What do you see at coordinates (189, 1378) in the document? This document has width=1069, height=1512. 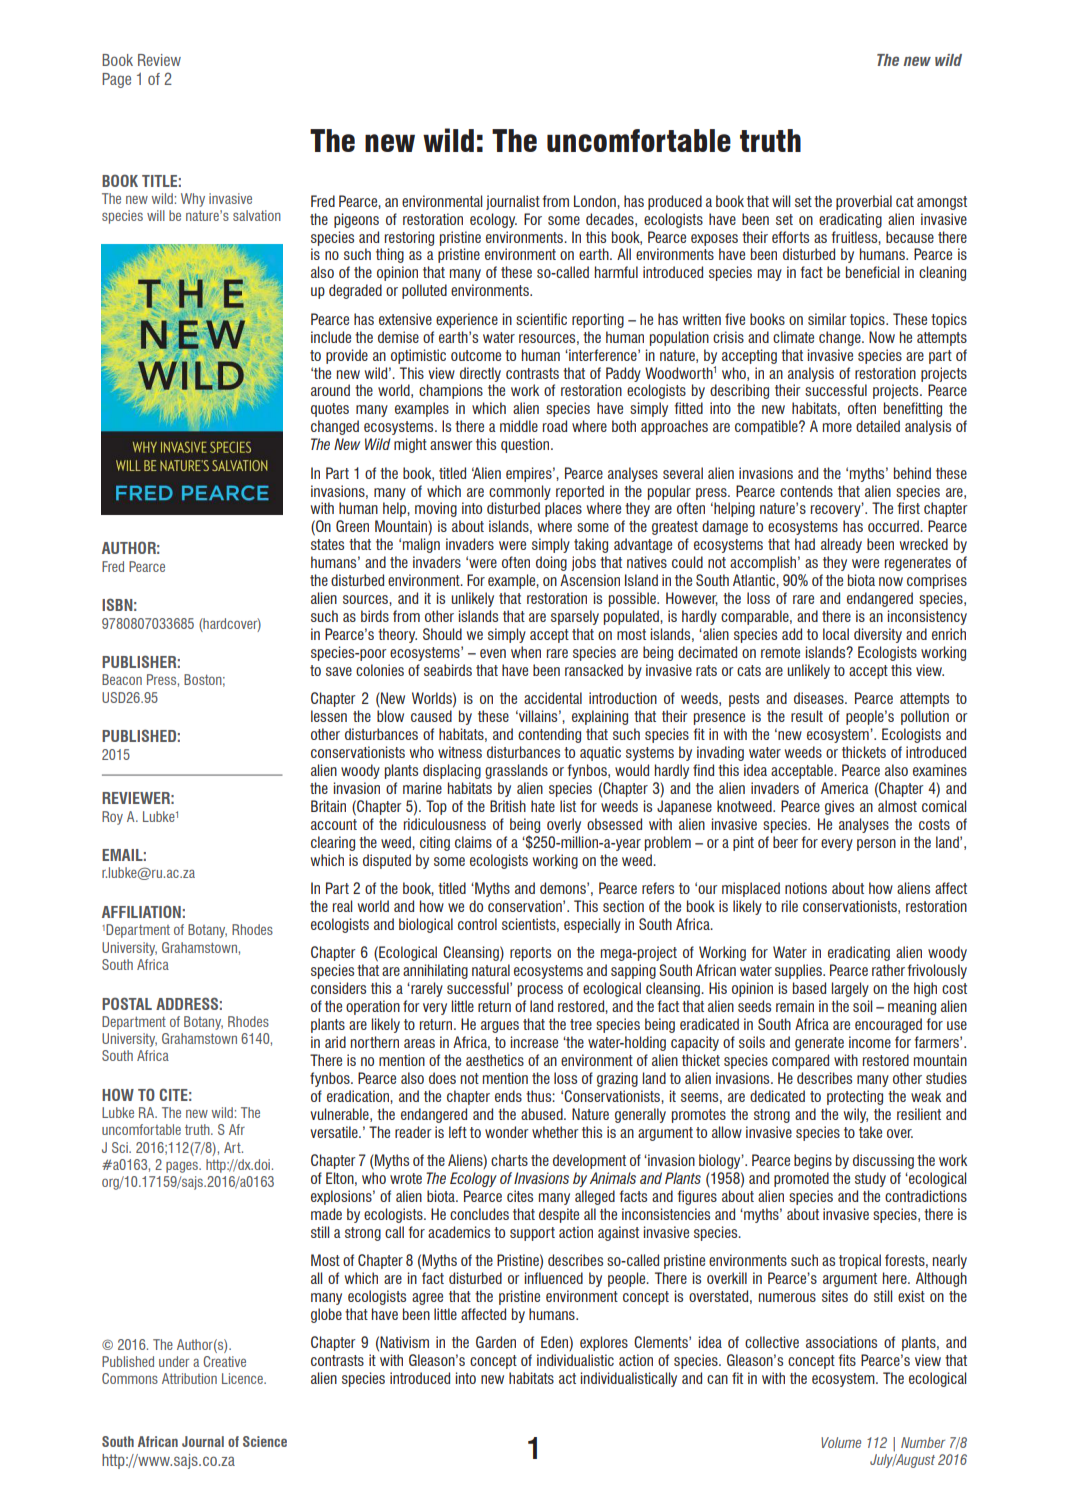 I see `Attribution` at bounding box center [189, 1378].
